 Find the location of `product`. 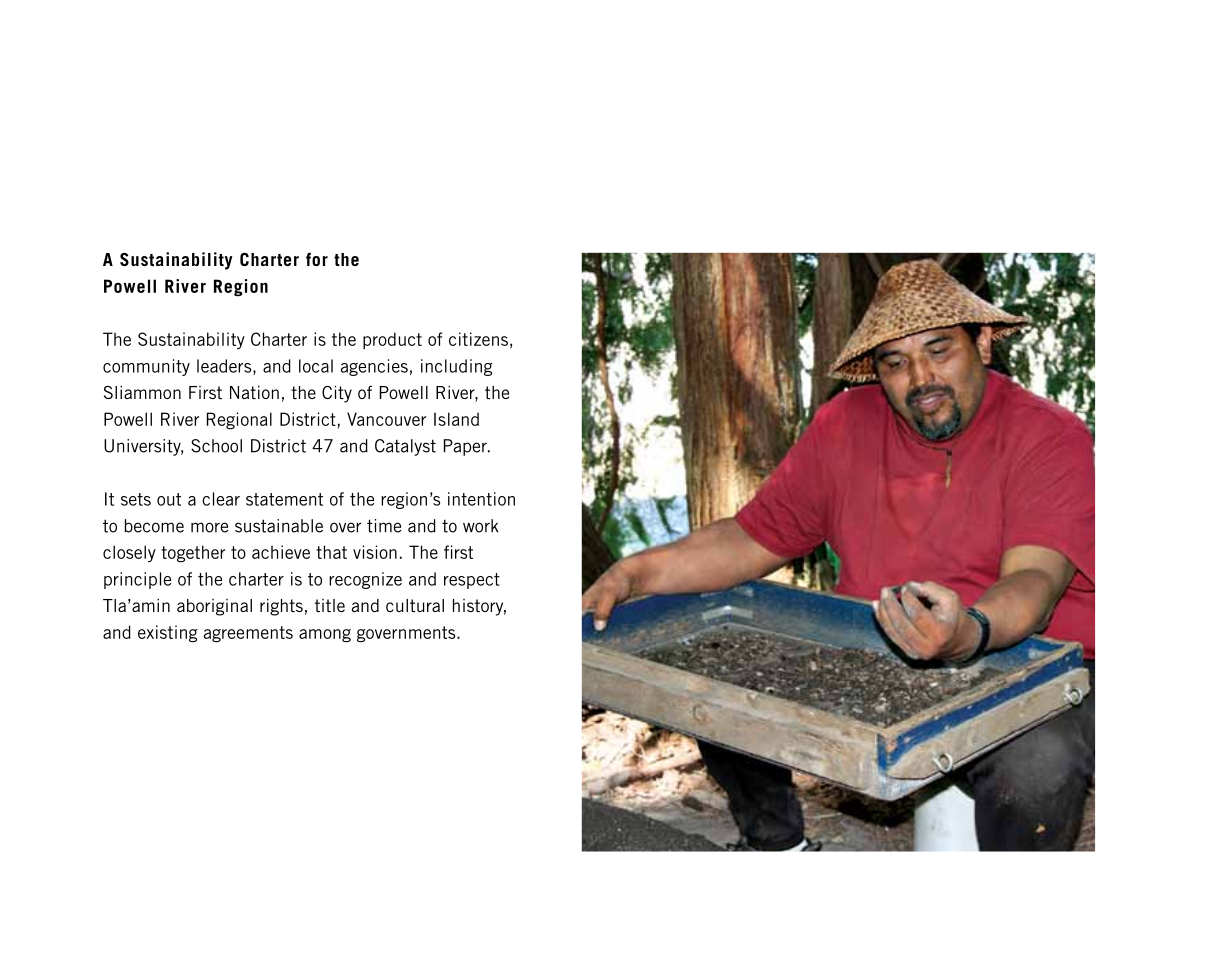

product is located at coordinates (392, 341).
